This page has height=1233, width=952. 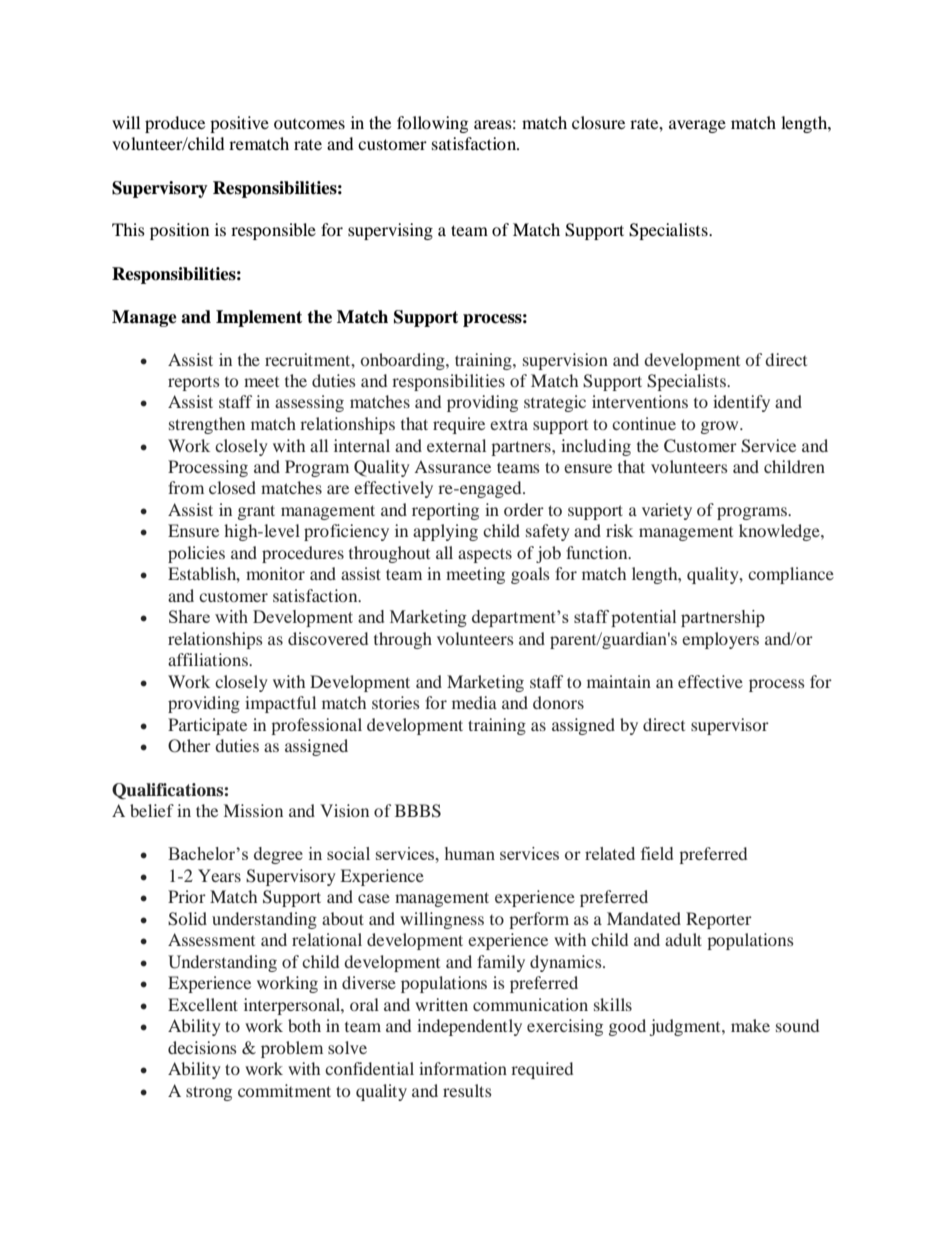 I want to click on average, so click(x=697, y=126).
